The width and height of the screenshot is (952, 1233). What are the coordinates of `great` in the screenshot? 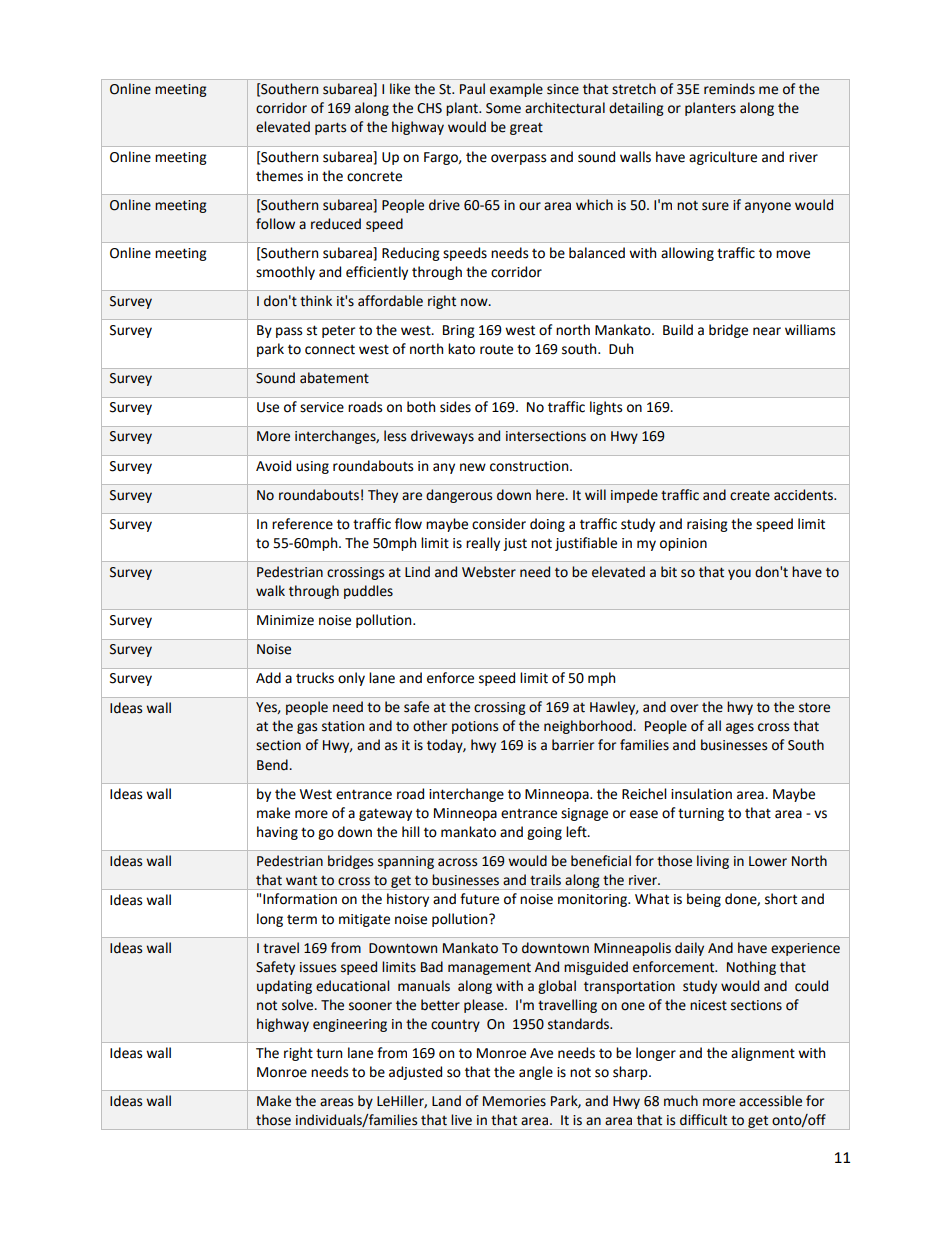 It's located at (526, 128).
